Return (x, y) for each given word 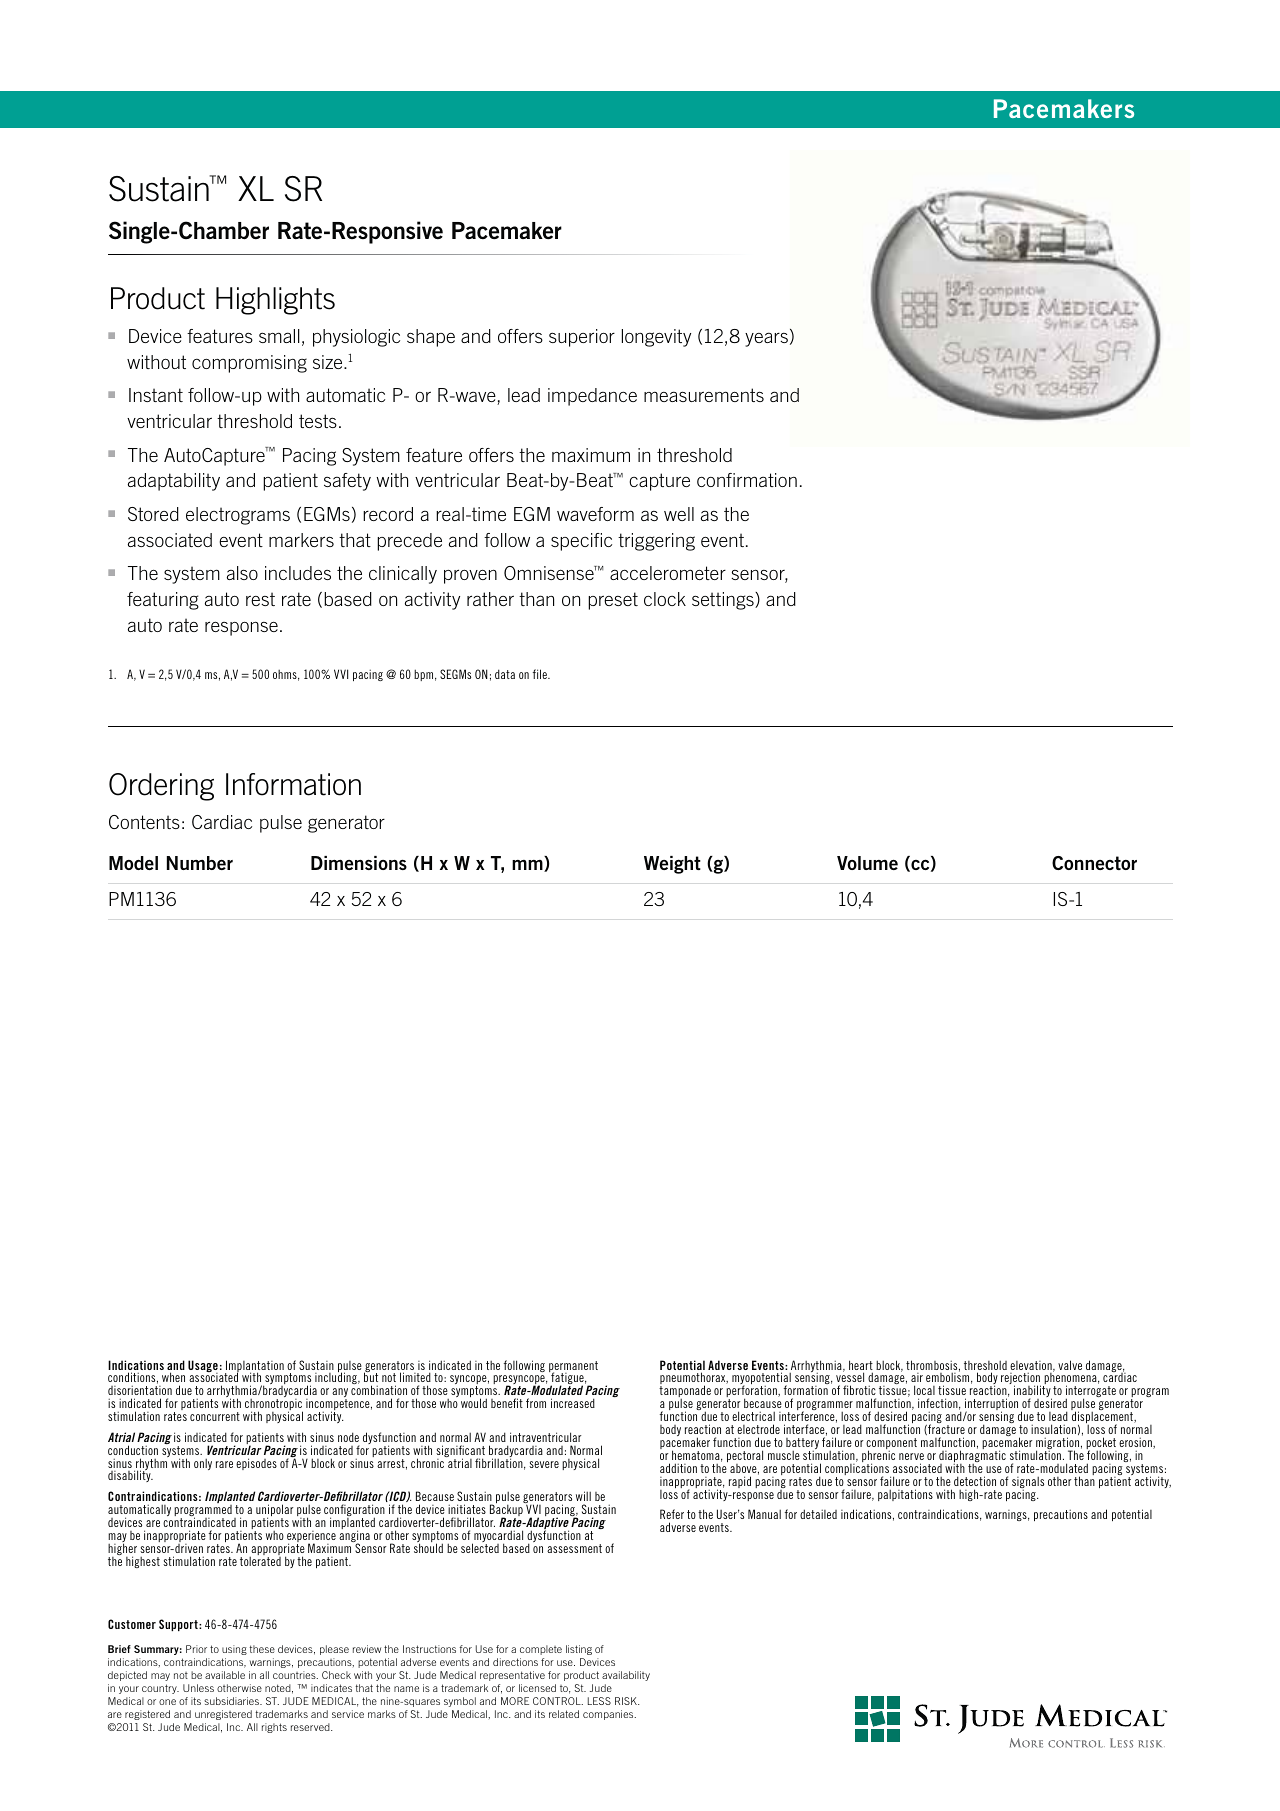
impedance (592, 397)
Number (200, 863)
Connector (1094, 863)
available (225, 1675)
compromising (249, 364)
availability (626, 1676)
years (766, 339)
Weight (672, 865)
